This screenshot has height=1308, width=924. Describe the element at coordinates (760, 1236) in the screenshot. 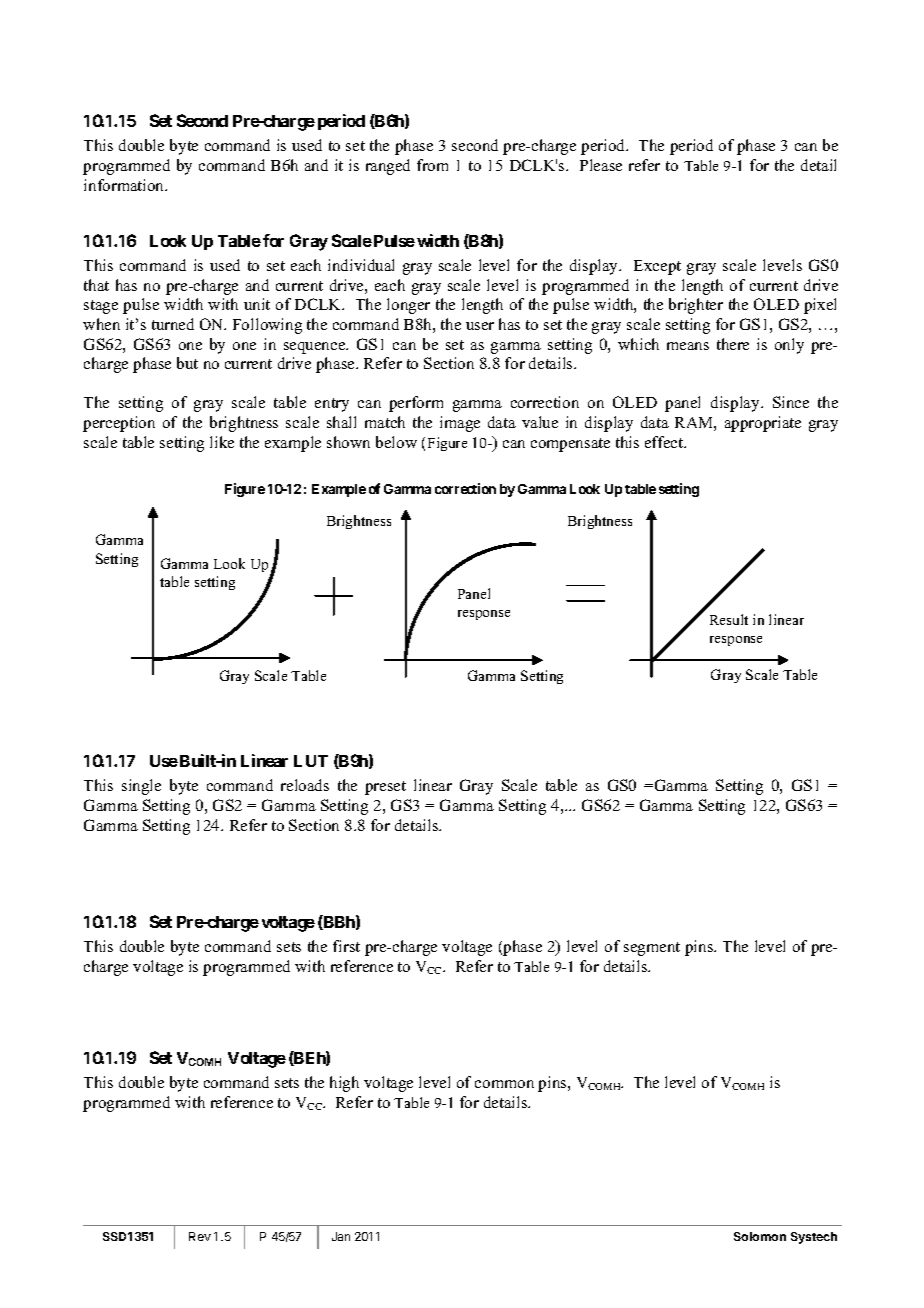

I see `Solomon` at that location.
